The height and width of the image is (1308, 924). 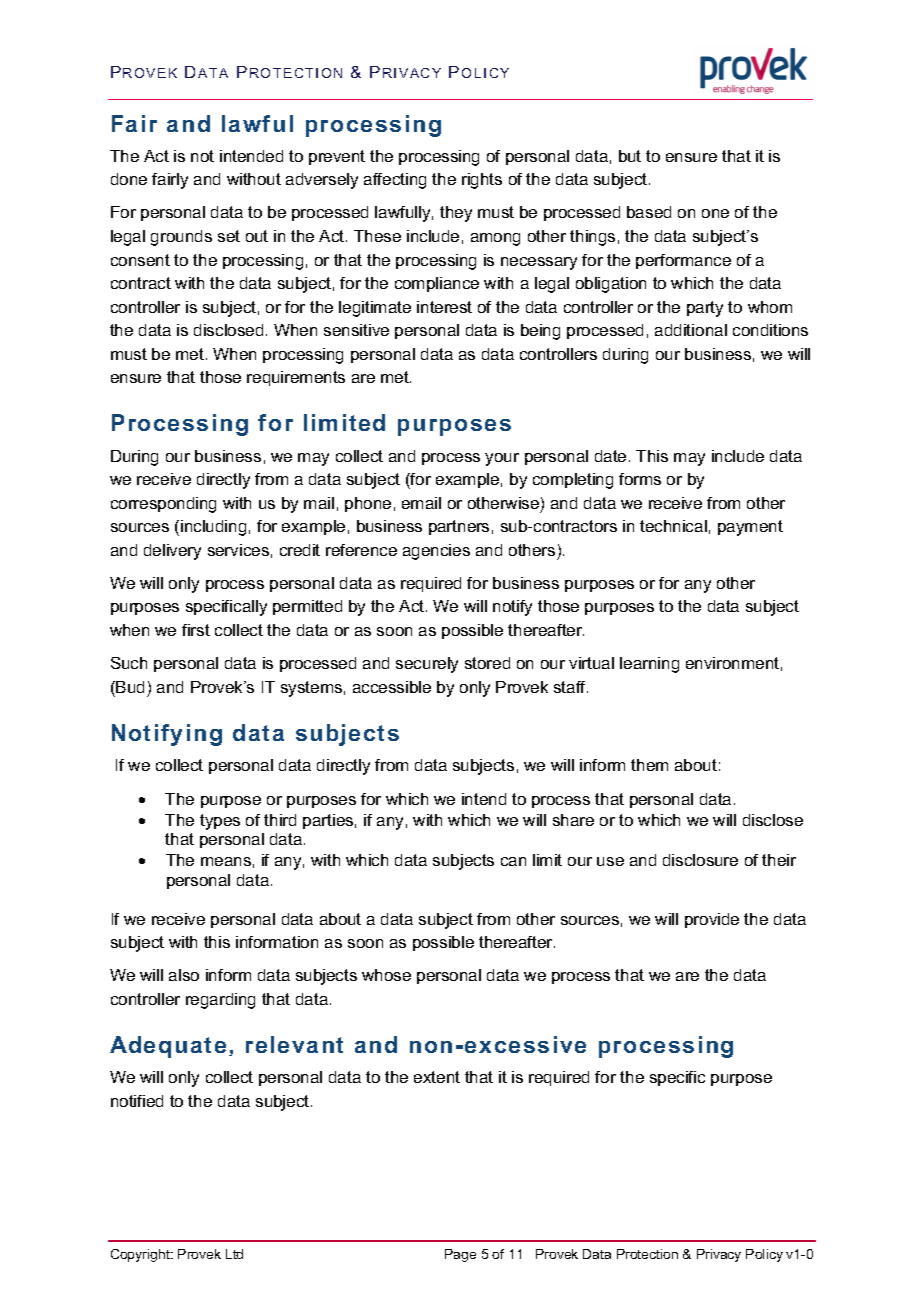 What do you see at coordinates (229, 236) in the image?
I see `set` at bounding box center [229, 236].
